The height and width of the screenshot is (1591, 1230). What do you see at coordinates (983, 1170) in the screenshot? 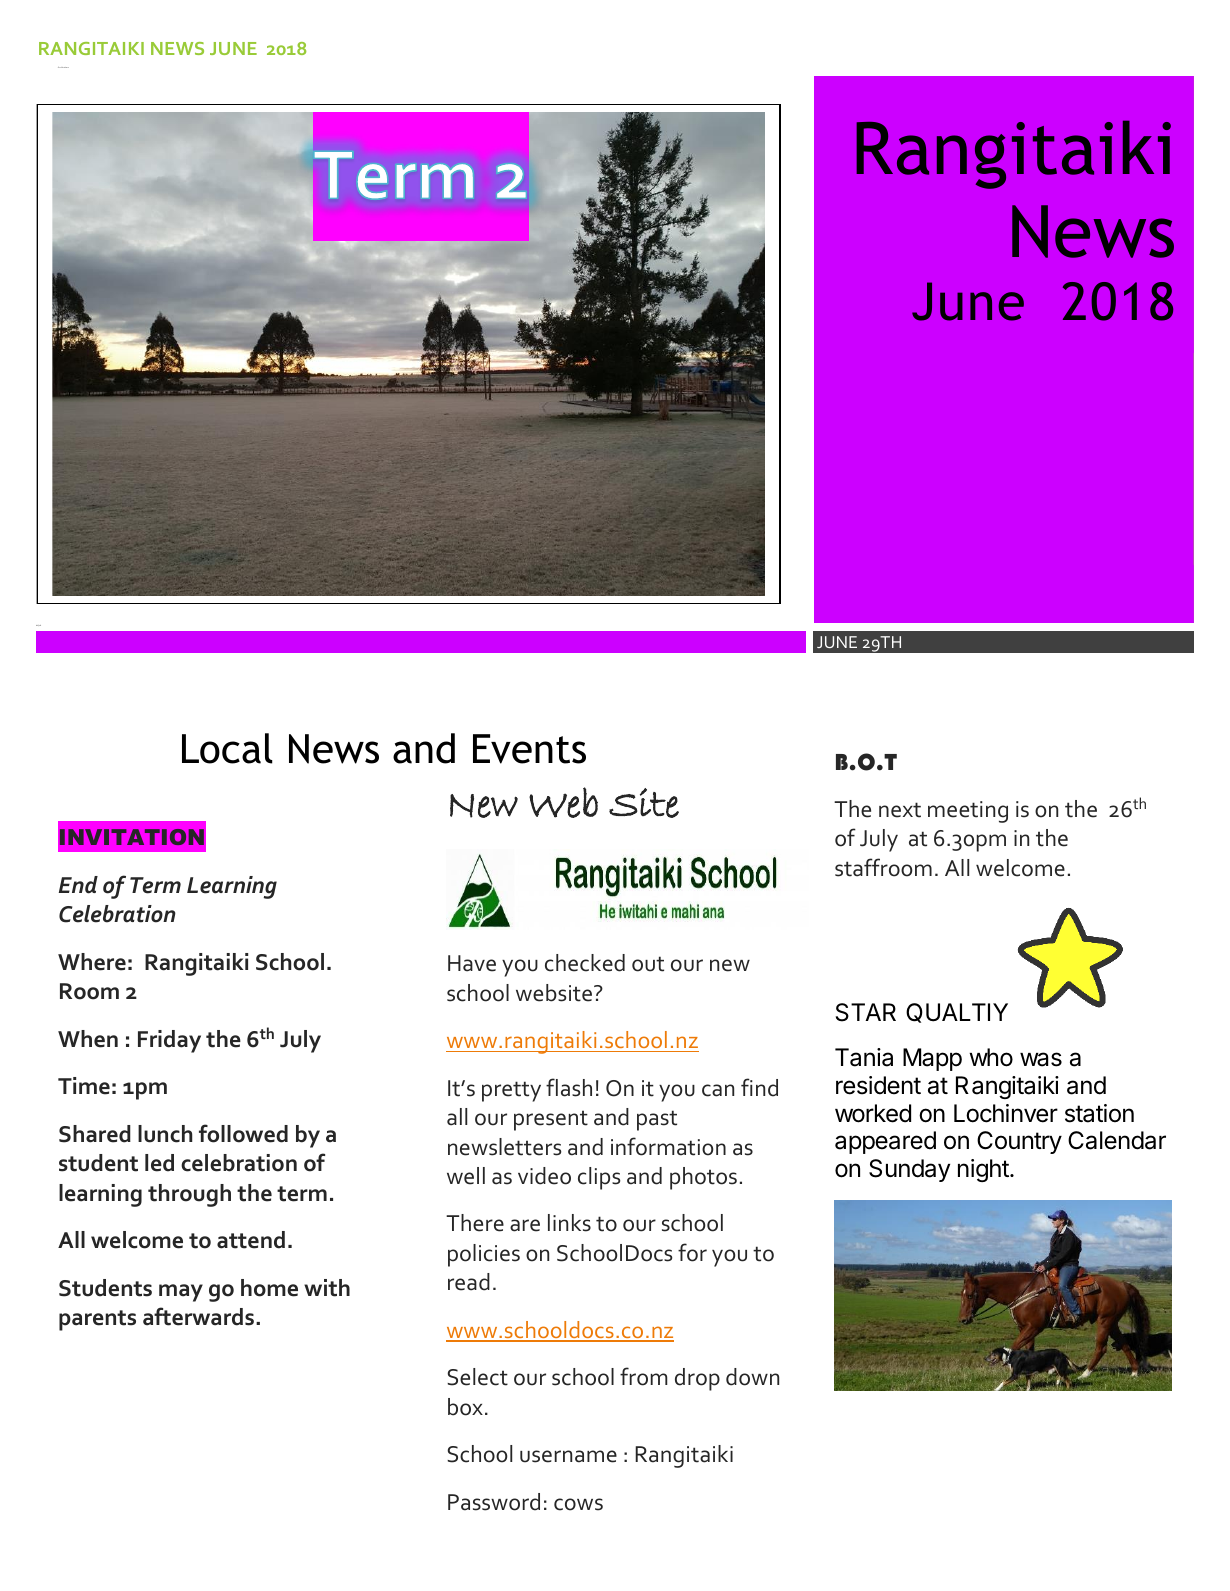
I see `night` at bounding box center [983, 1170].
